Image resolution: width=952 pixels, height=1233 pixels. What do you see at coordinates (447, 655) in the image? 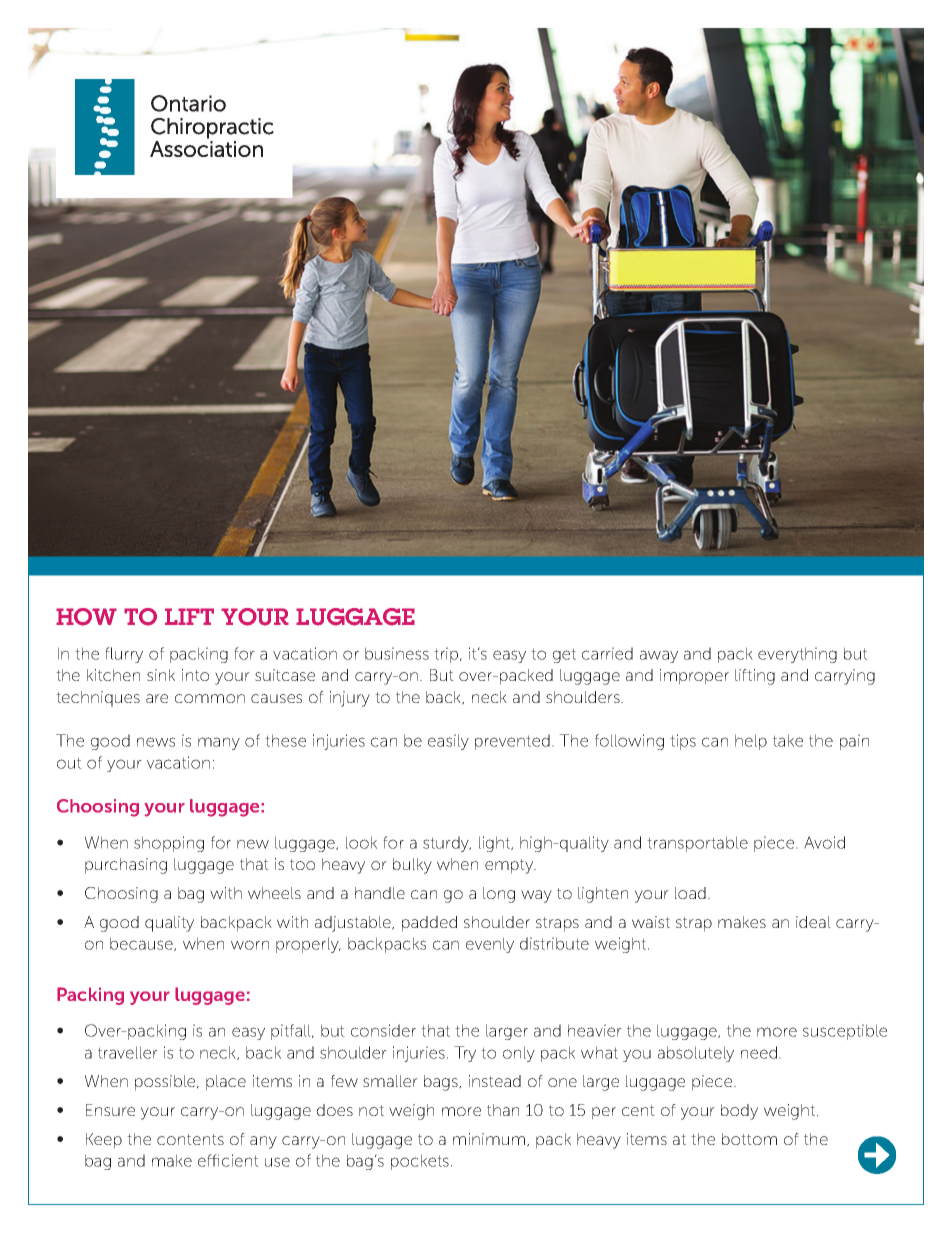
I see `trip` at bounding box center [447, 655].
